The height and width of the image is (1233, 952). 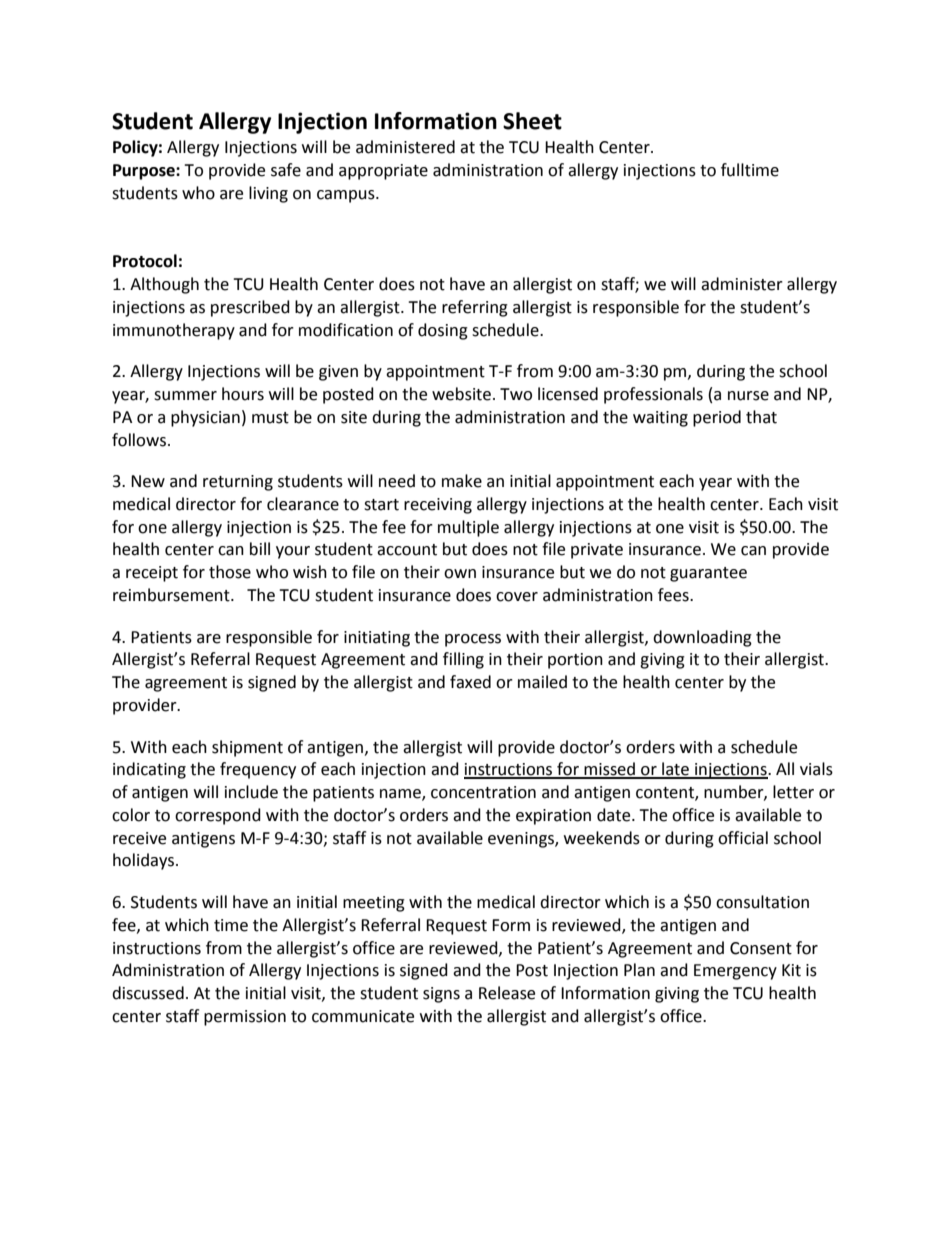 What do you see at coordinates (717, 418) in the image?
I see `period` at bounding box center [717, 418].
